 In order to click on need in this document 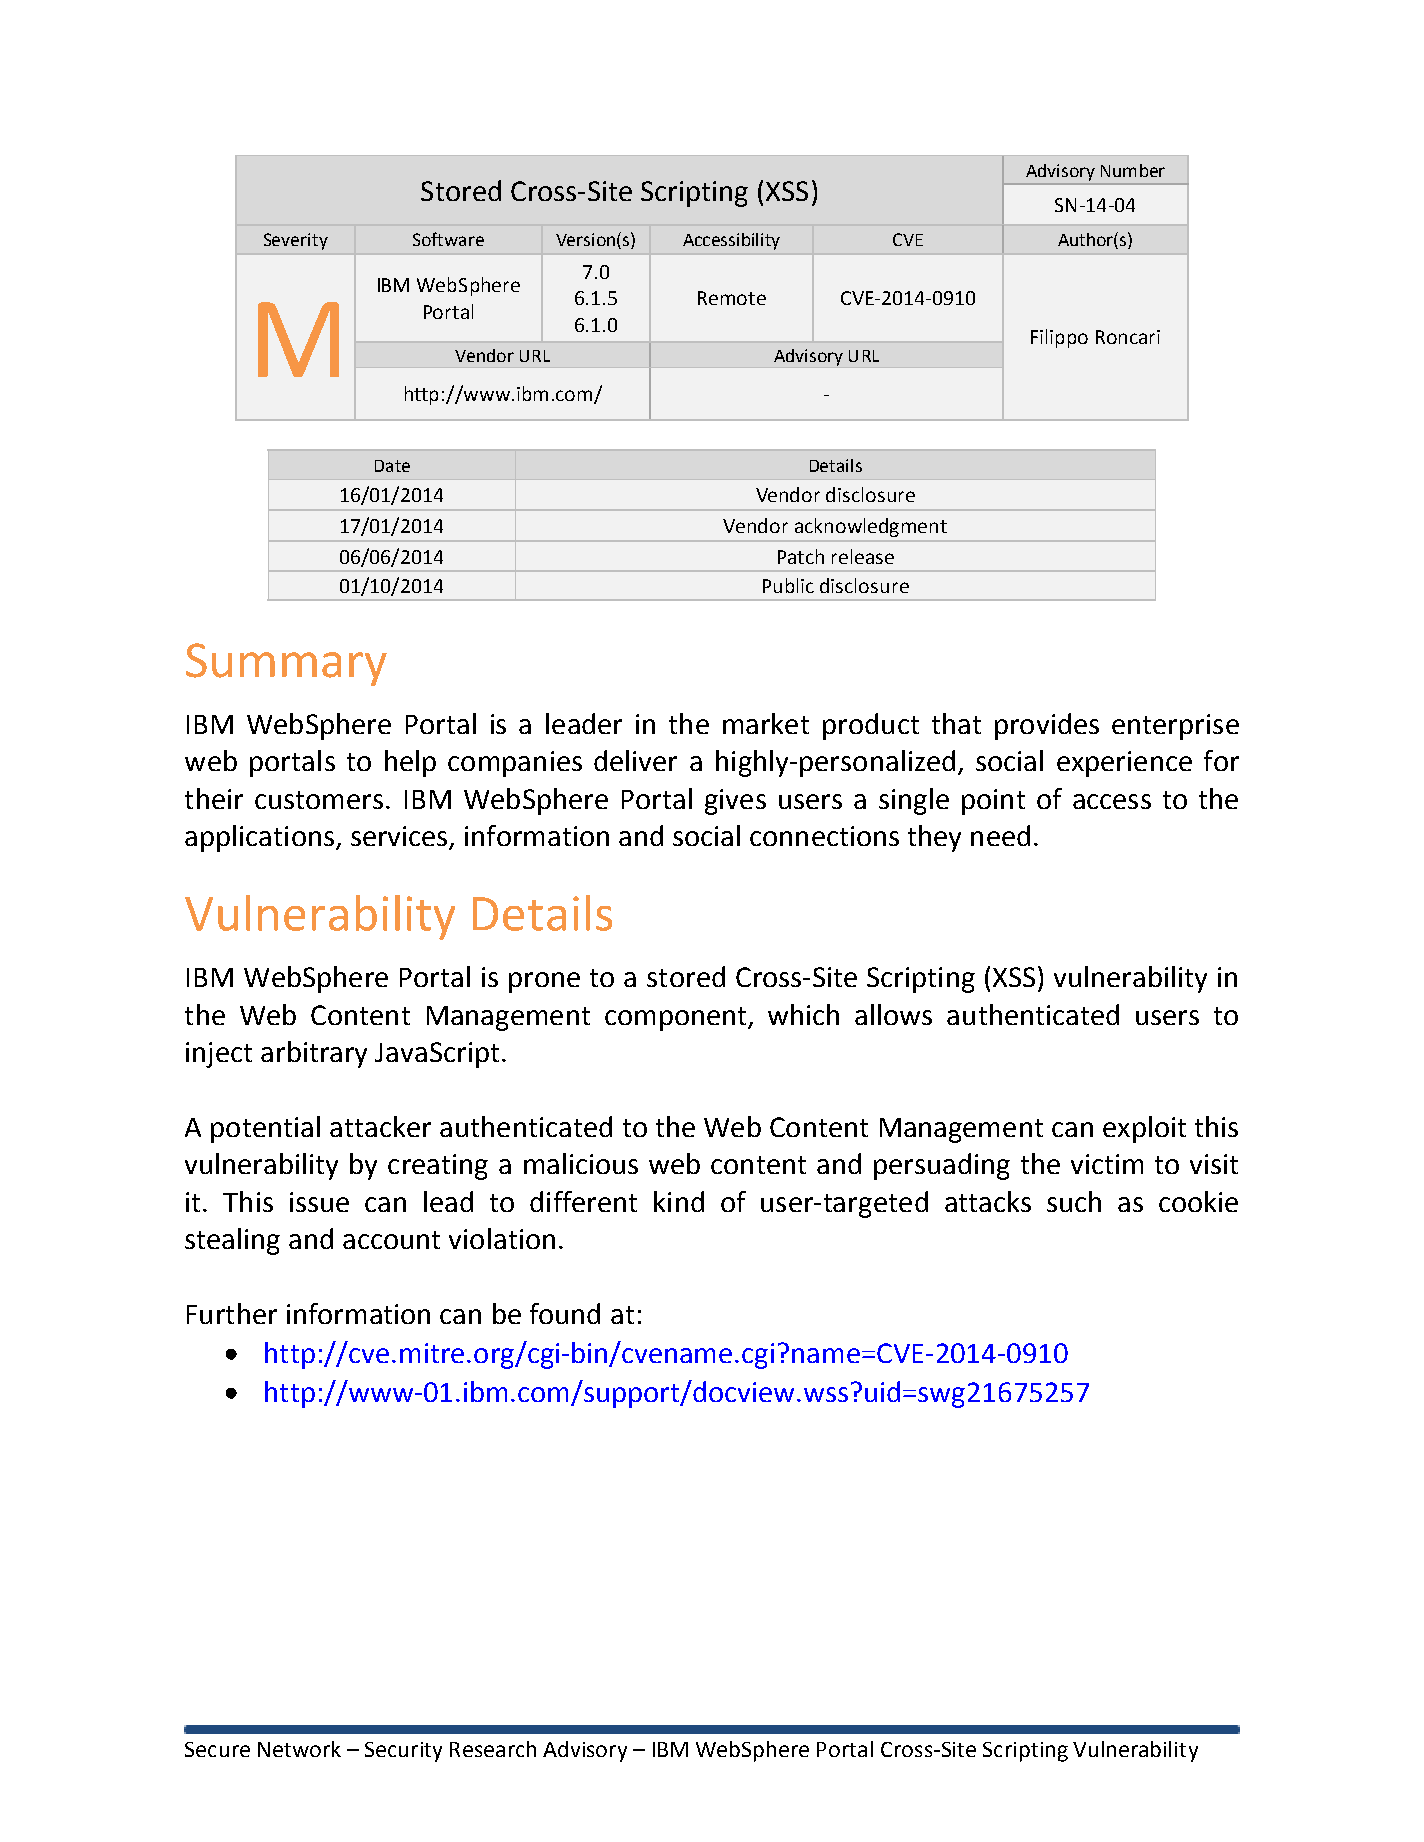, I will do `click(1000, 835)`.
